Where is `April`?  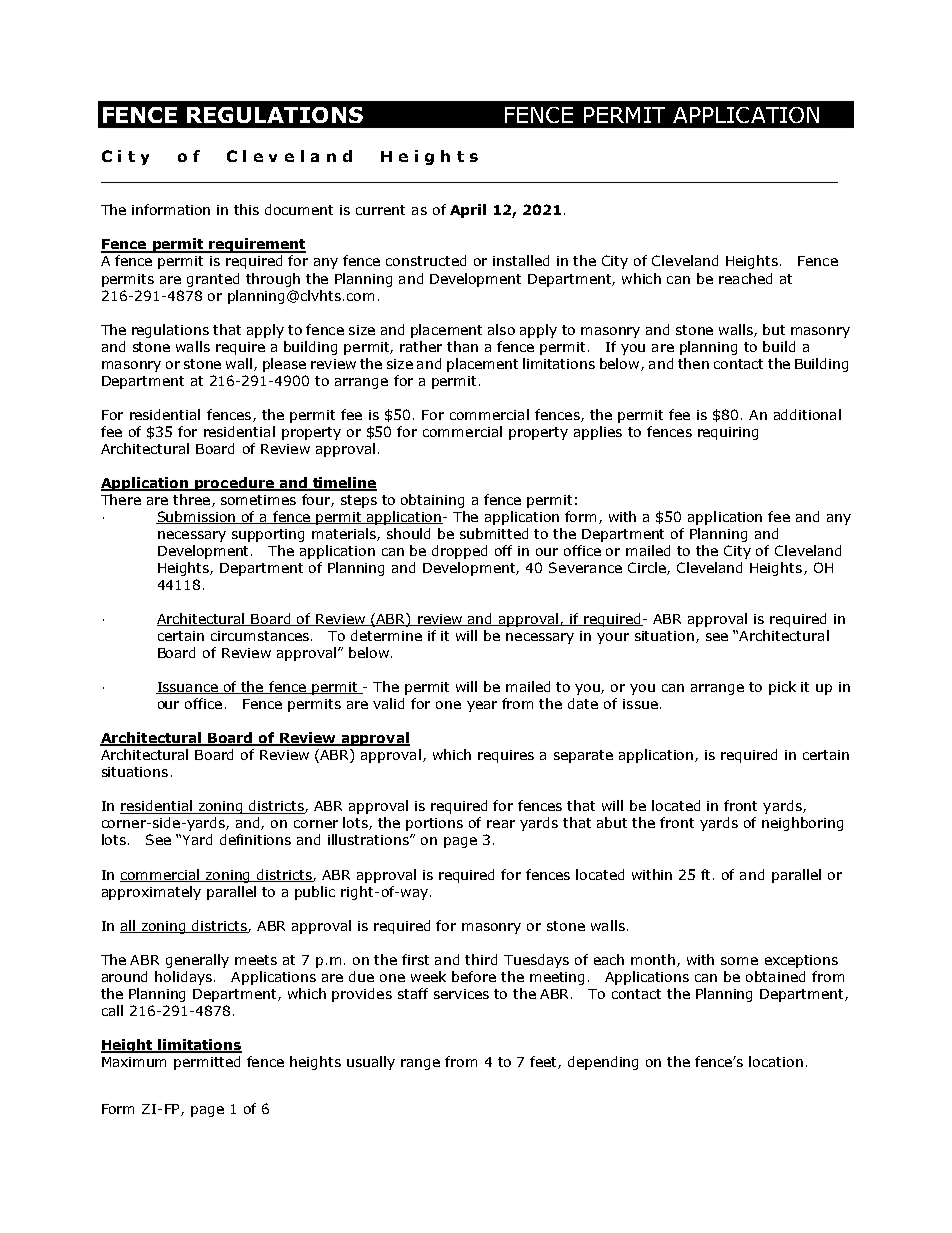
April is located at coordinates (468, 211).
